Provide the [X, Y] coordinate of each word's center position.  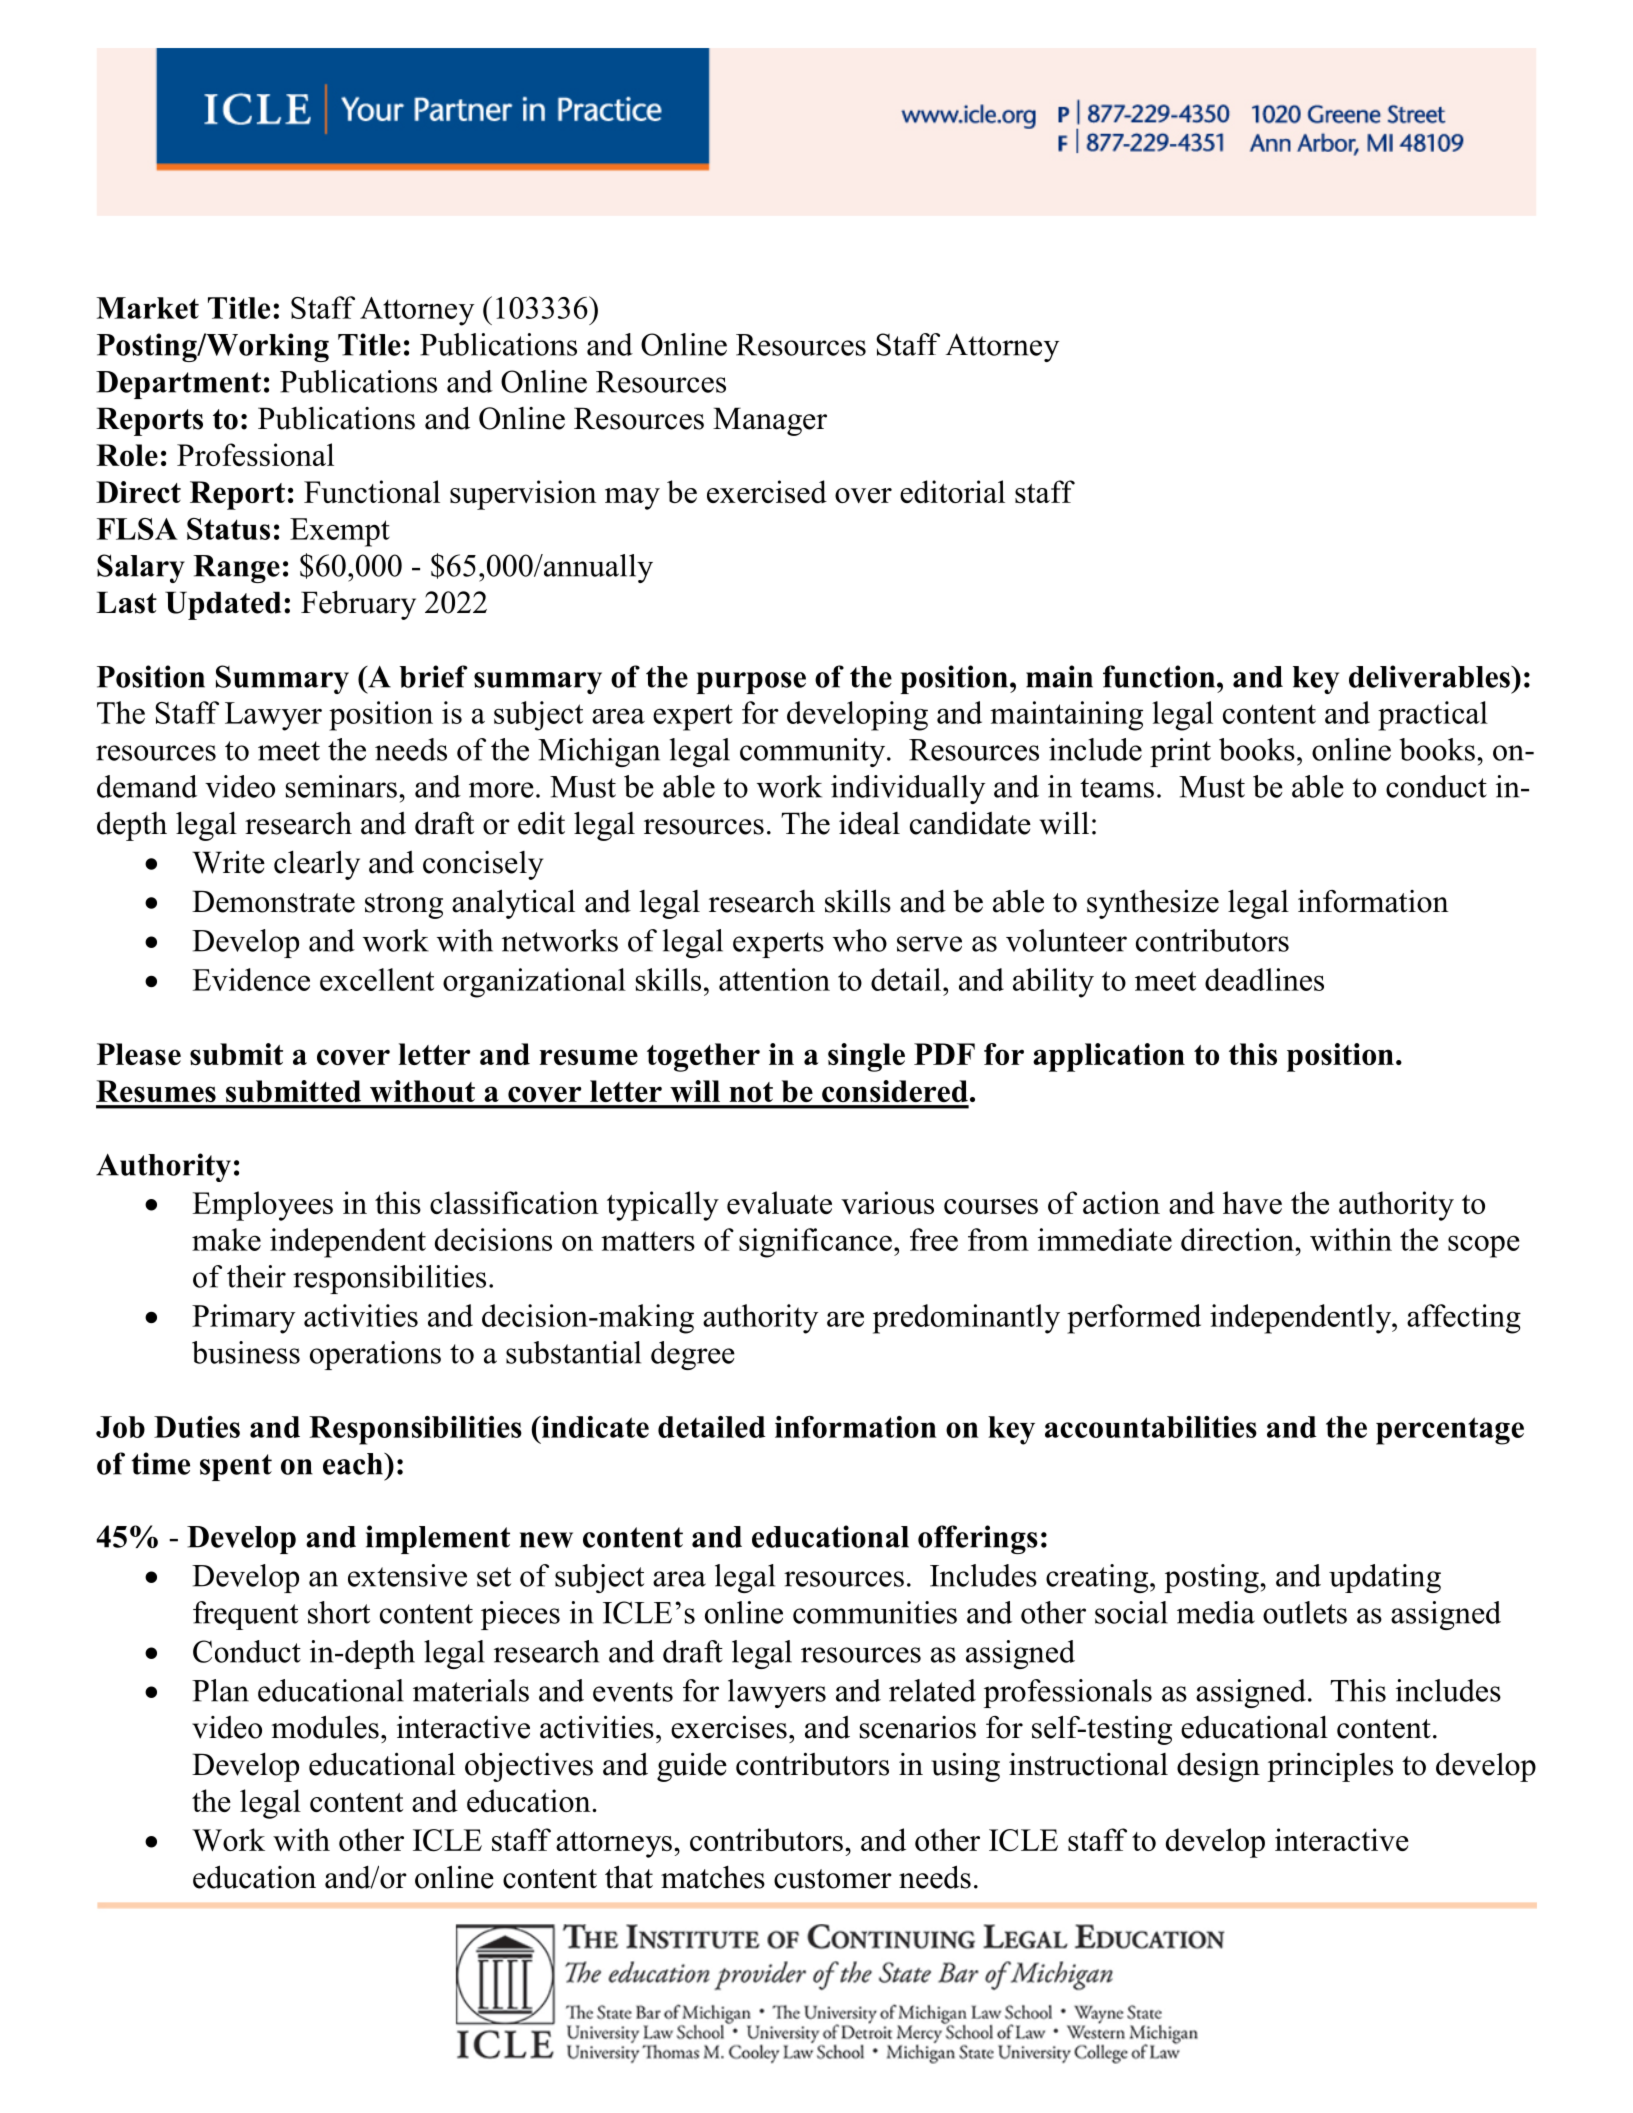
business [246, 1352]
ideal [869, 823]
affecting [1464, 1319]
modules [325, 1727]
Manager [770, 421]
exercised [767, 491]
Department [178, 385]
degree [693, 1355]
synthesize [1153, 904]
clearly [317, 865]
